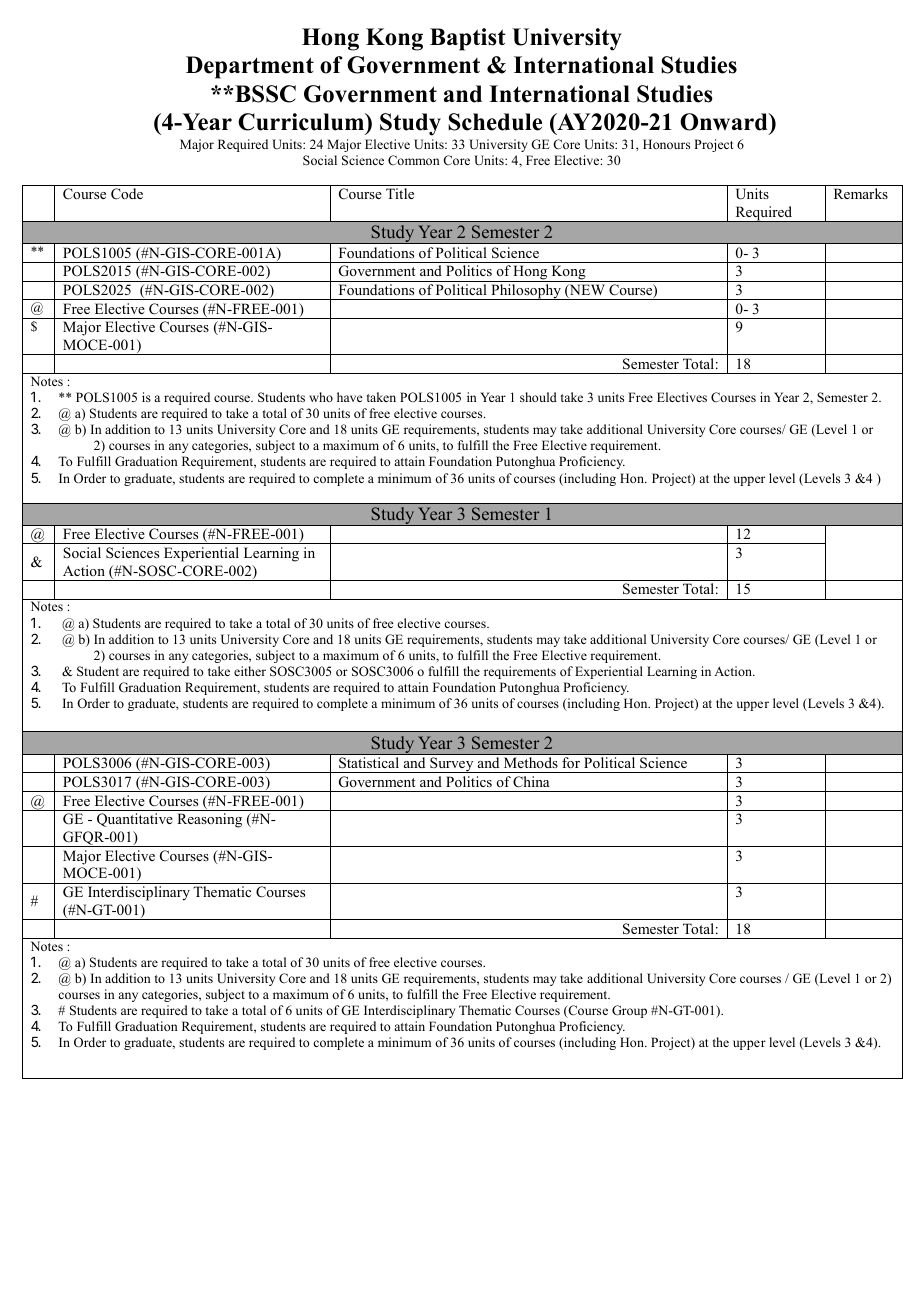  What do you see at coordinates (209, 820) in the image?
I see `Reasoning` at bounding box center [209, 820].
